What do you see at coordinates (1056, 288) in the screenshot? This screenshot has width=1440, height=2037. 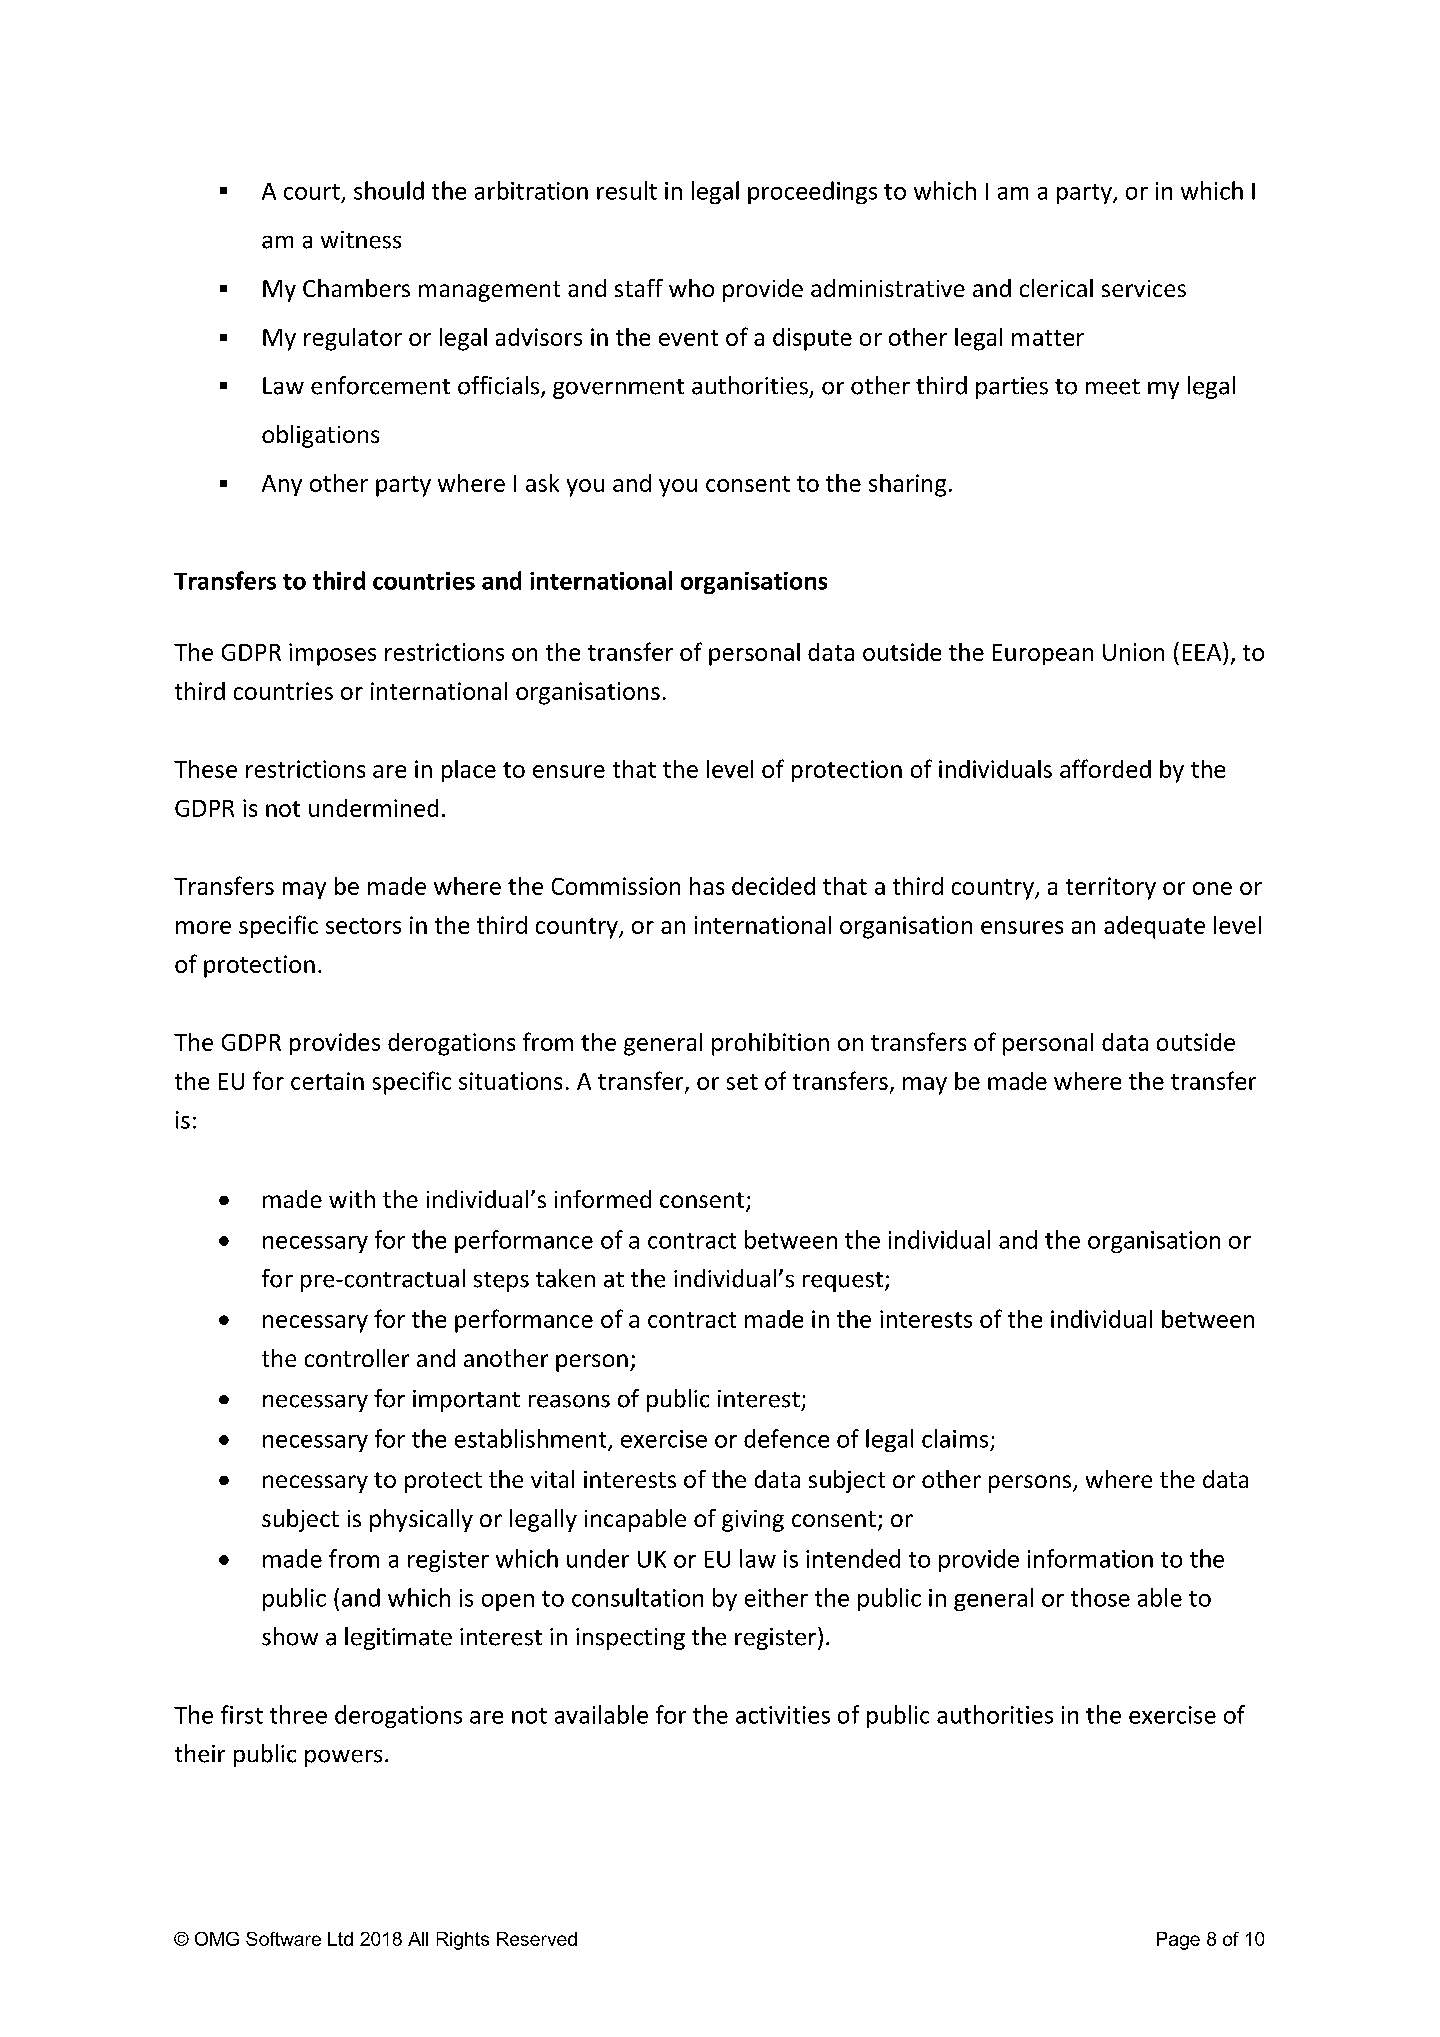 I see `clerical` at bounding box center [1056, 288].
